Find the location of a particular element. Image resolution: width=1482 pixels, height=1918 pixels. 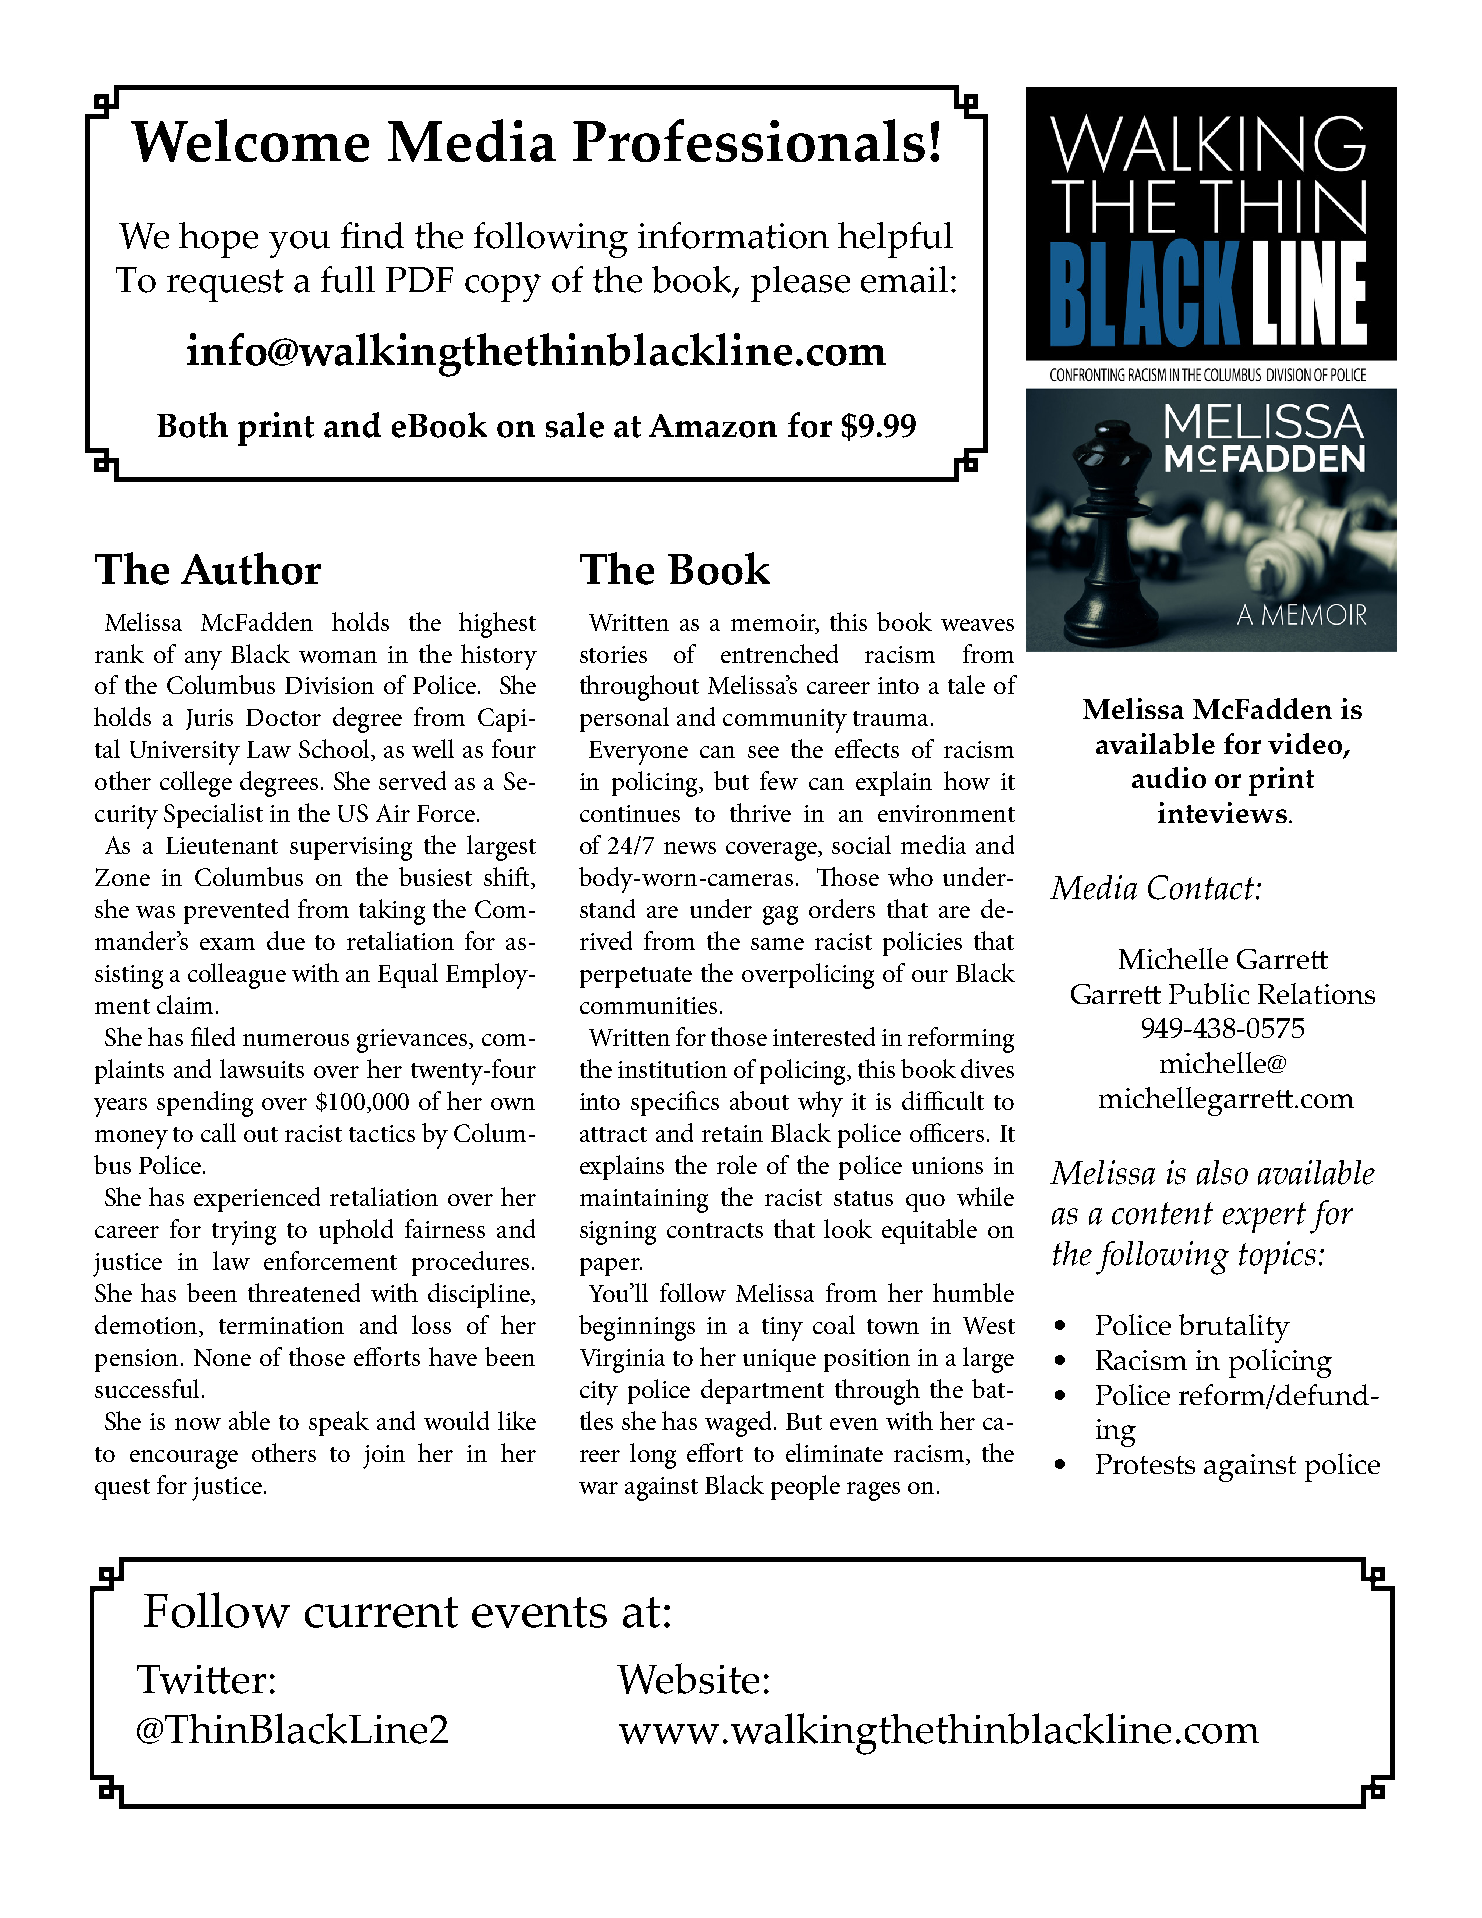

call is located at coordinates (218, 1132).
